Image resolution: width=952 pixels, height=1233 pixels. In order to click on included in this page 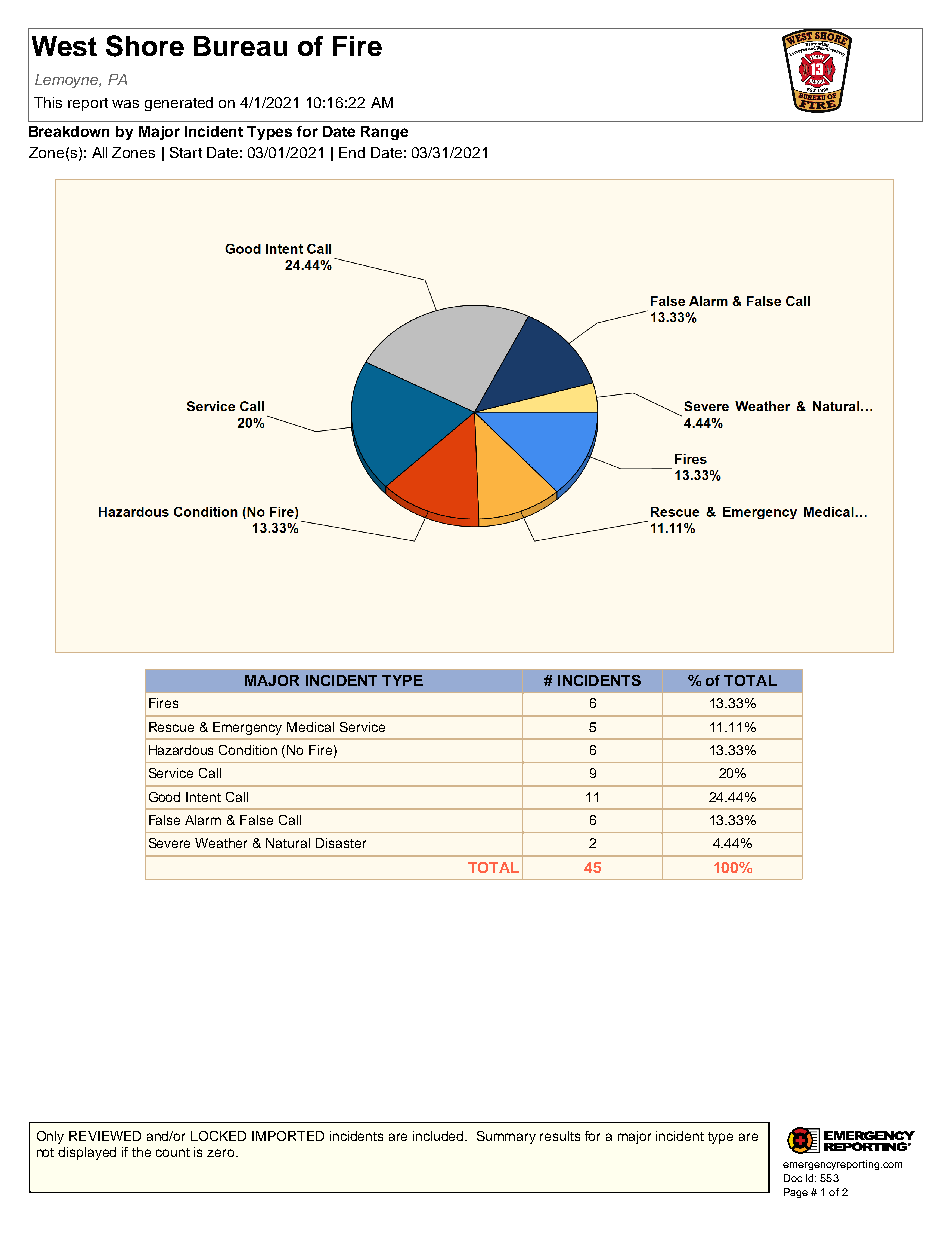, I will do `click(440, 1136)`.
